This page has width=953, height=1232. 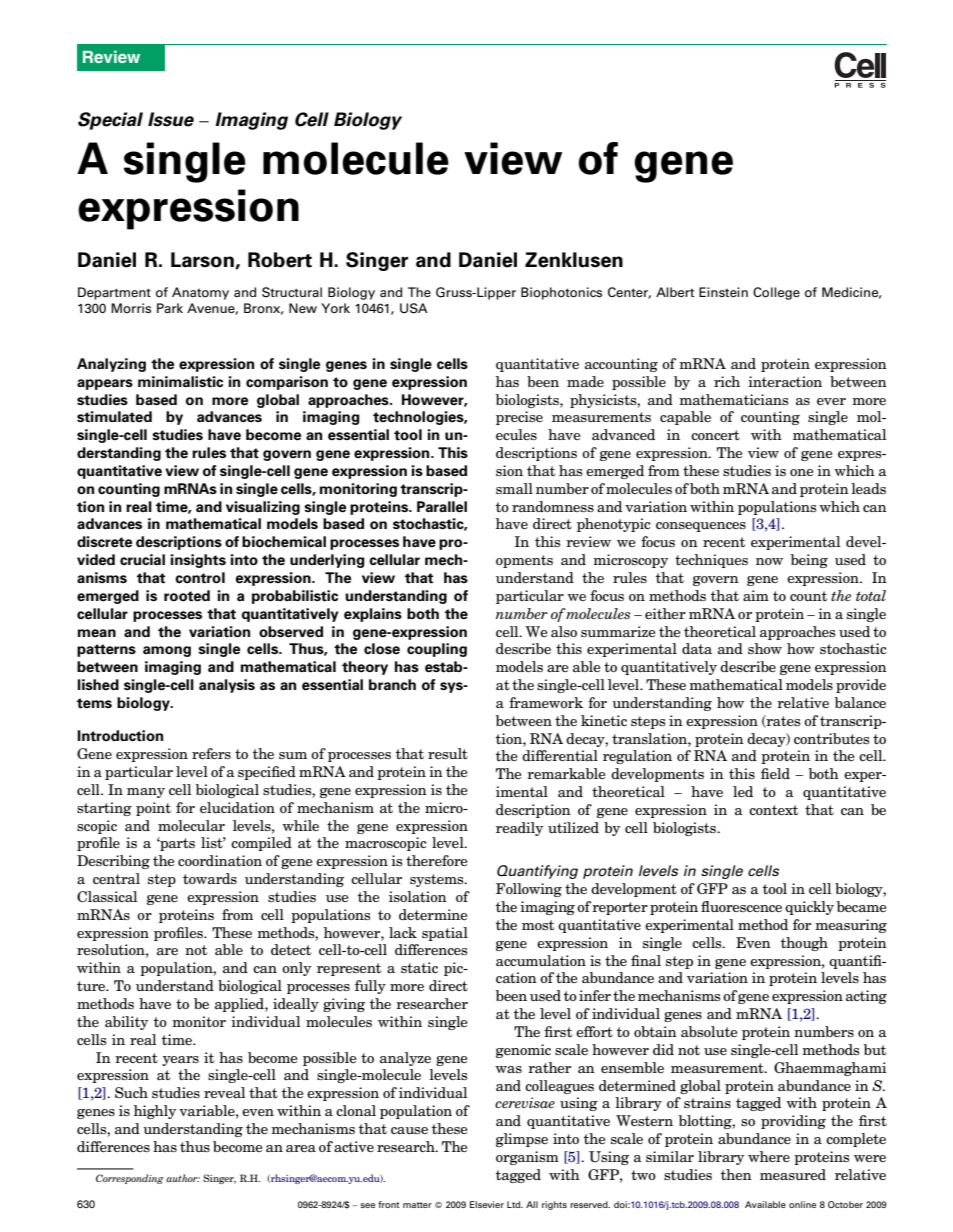 I want to click on Park, so click(x=170, y=308).
